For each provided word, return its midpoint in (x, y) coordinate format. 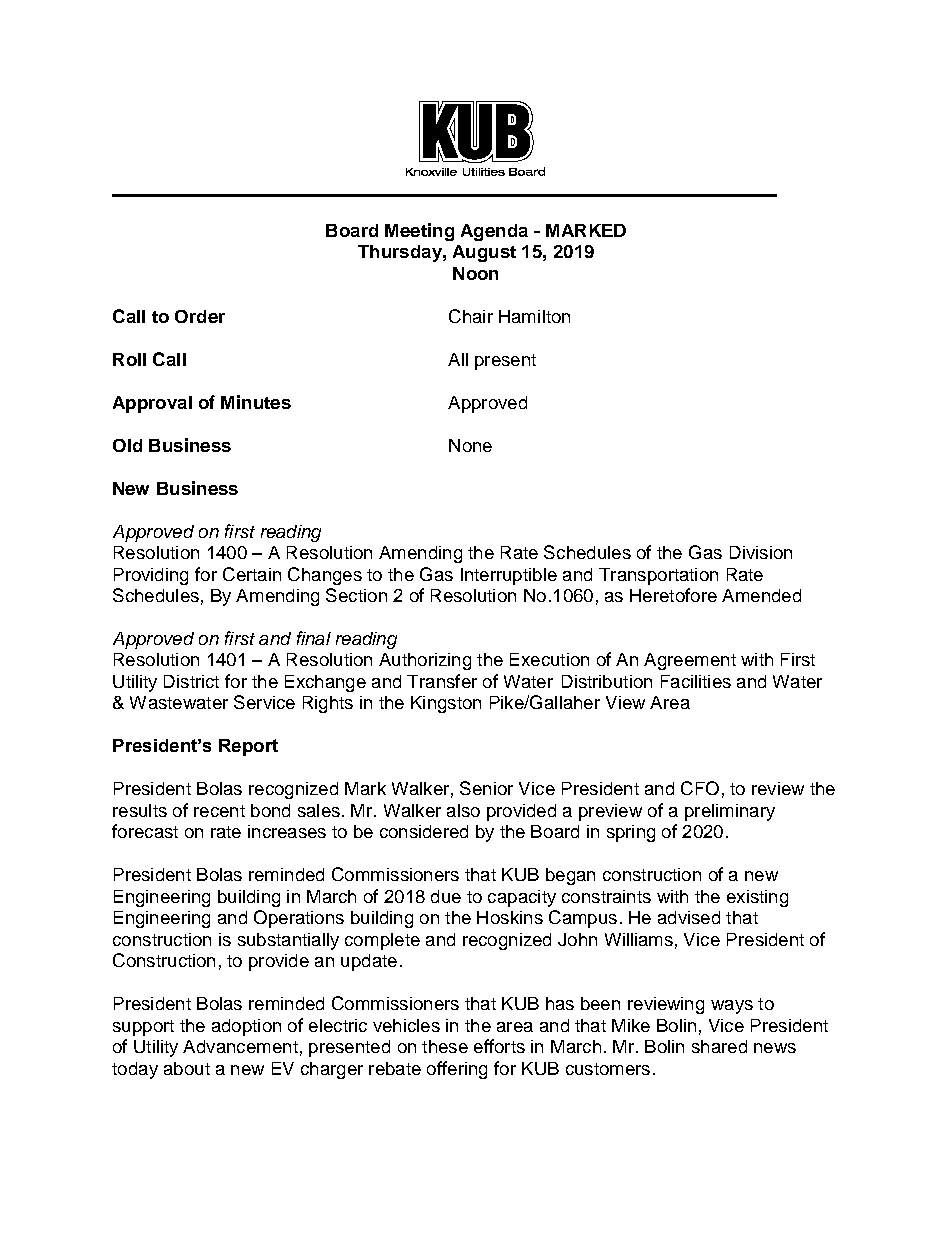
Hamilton (534, 316)
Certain (252, 574)
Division (761, 552)
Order (200, 316)
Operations (299, 919)
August (484, 253)
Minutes (256, 402)
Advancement (240, 1046)
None (470, 445)
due (446, 896)
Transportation (658, 576)
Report (248, 747)
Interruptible (509, 576)
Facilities (696, 681)
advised (689, 917)
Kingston (446, 704)
